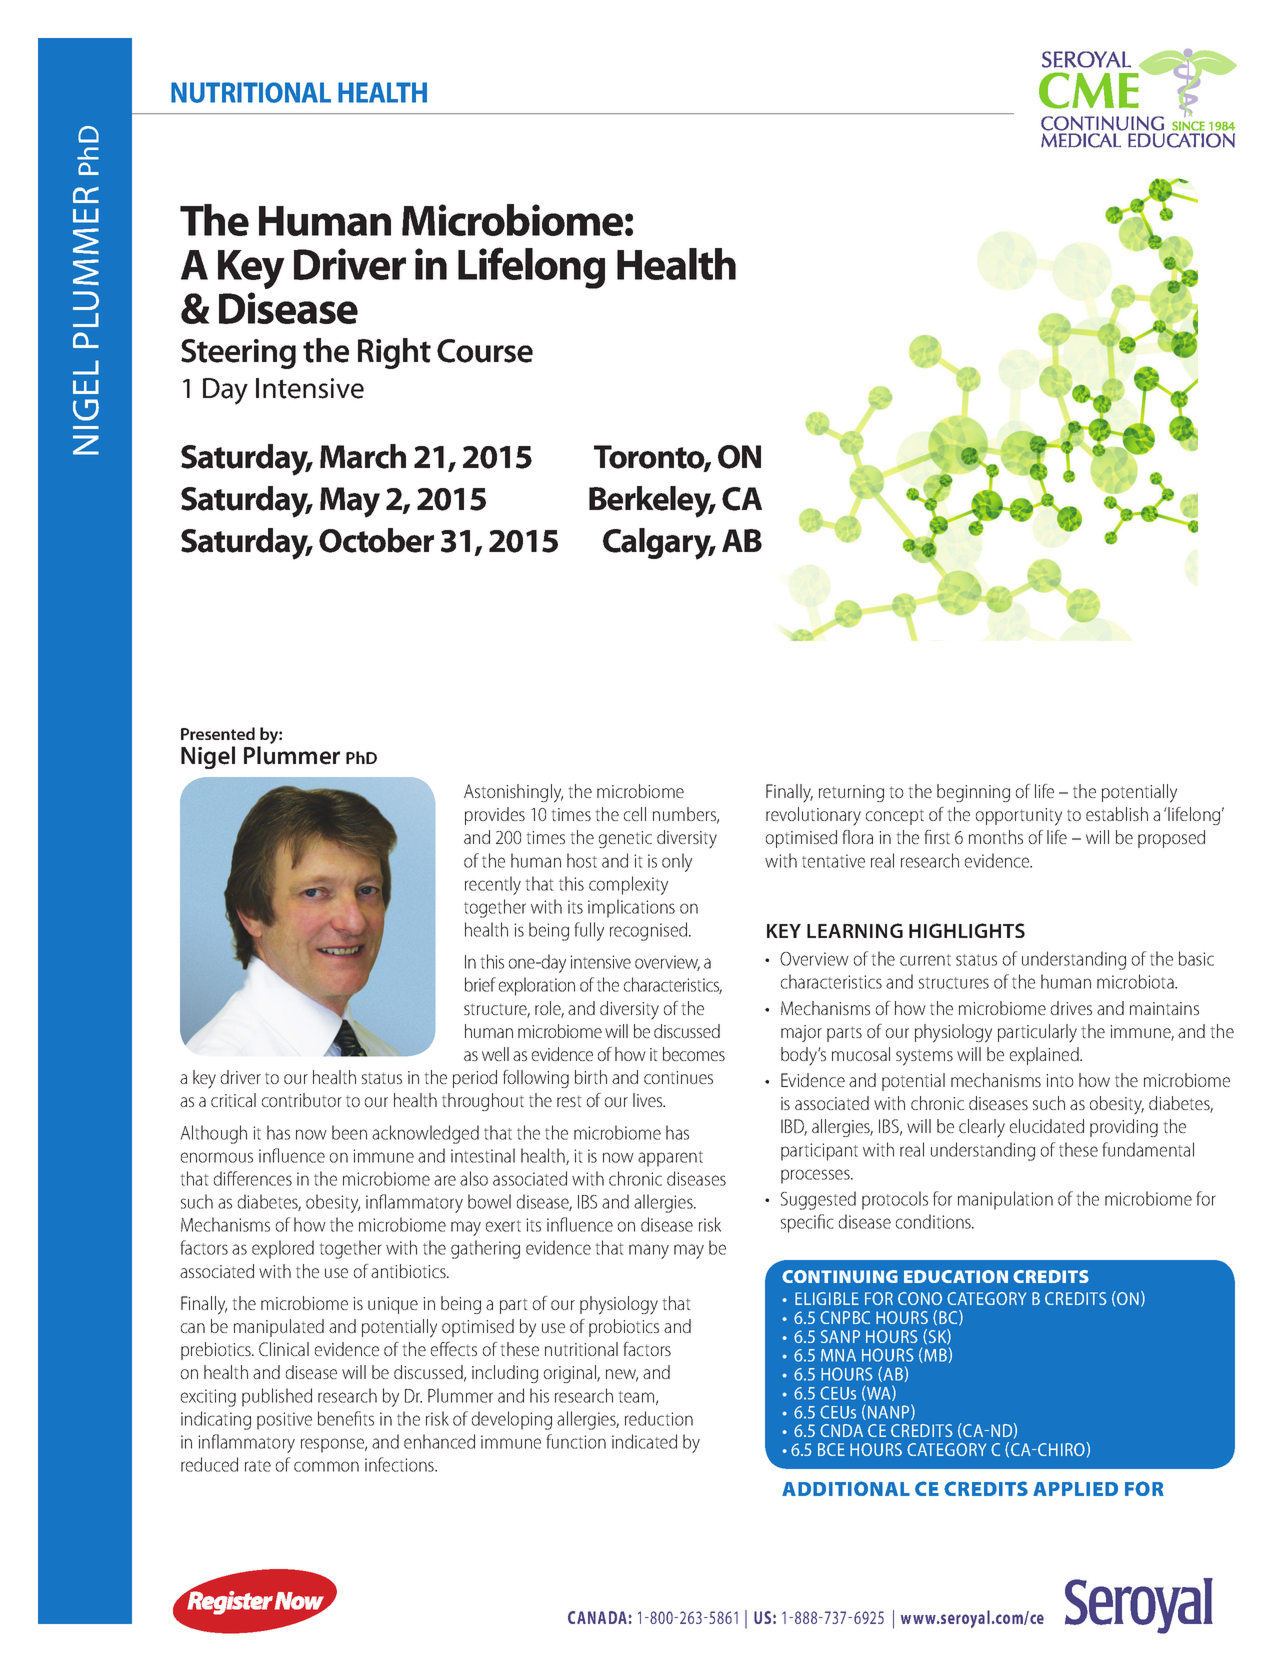  Describe the element at coordinates (302, 1100) in the screenshot. I see `contributor` at that location.
